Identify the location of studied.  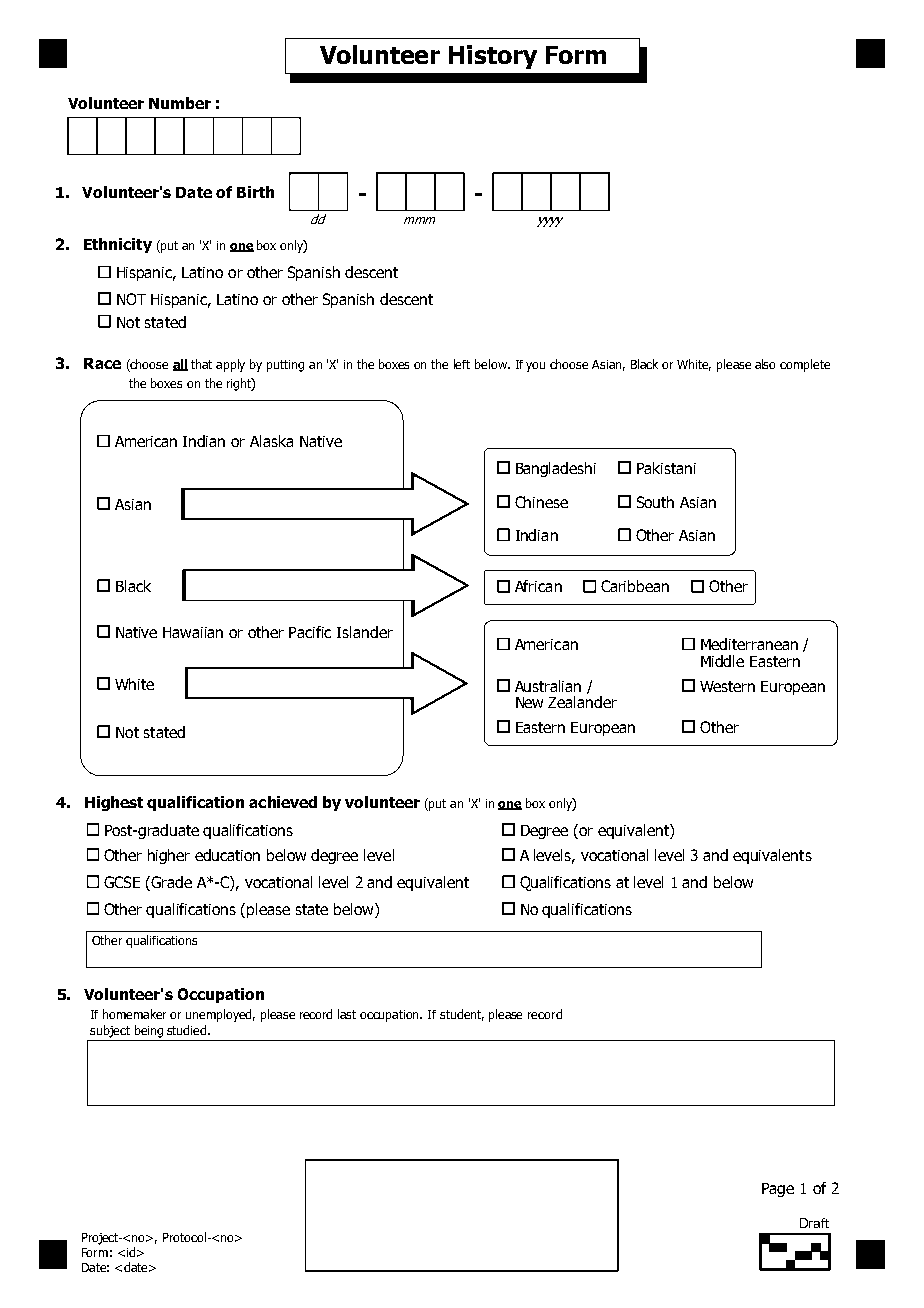
(188, 1030).
